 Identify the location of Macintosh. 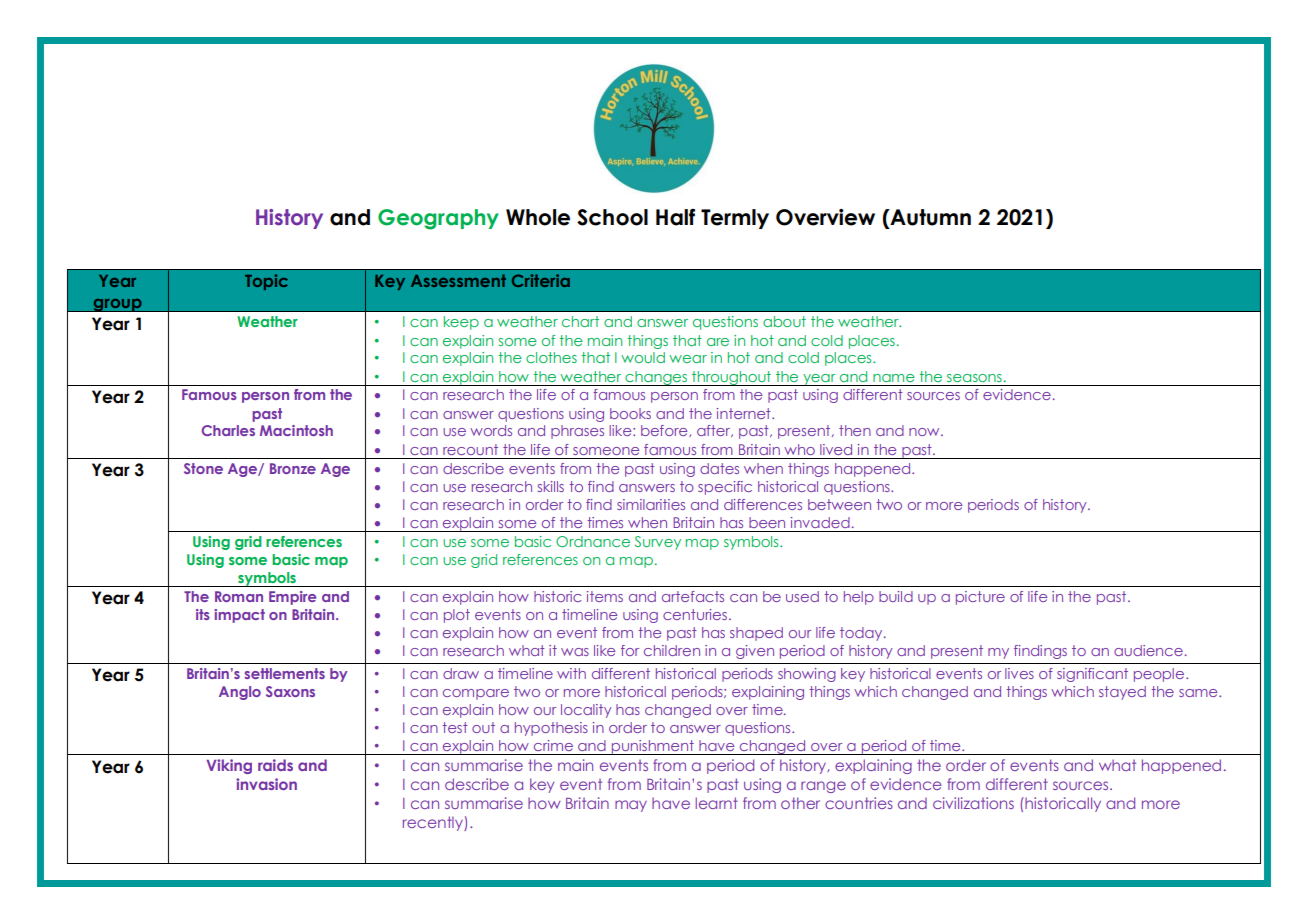
(296, 430).
